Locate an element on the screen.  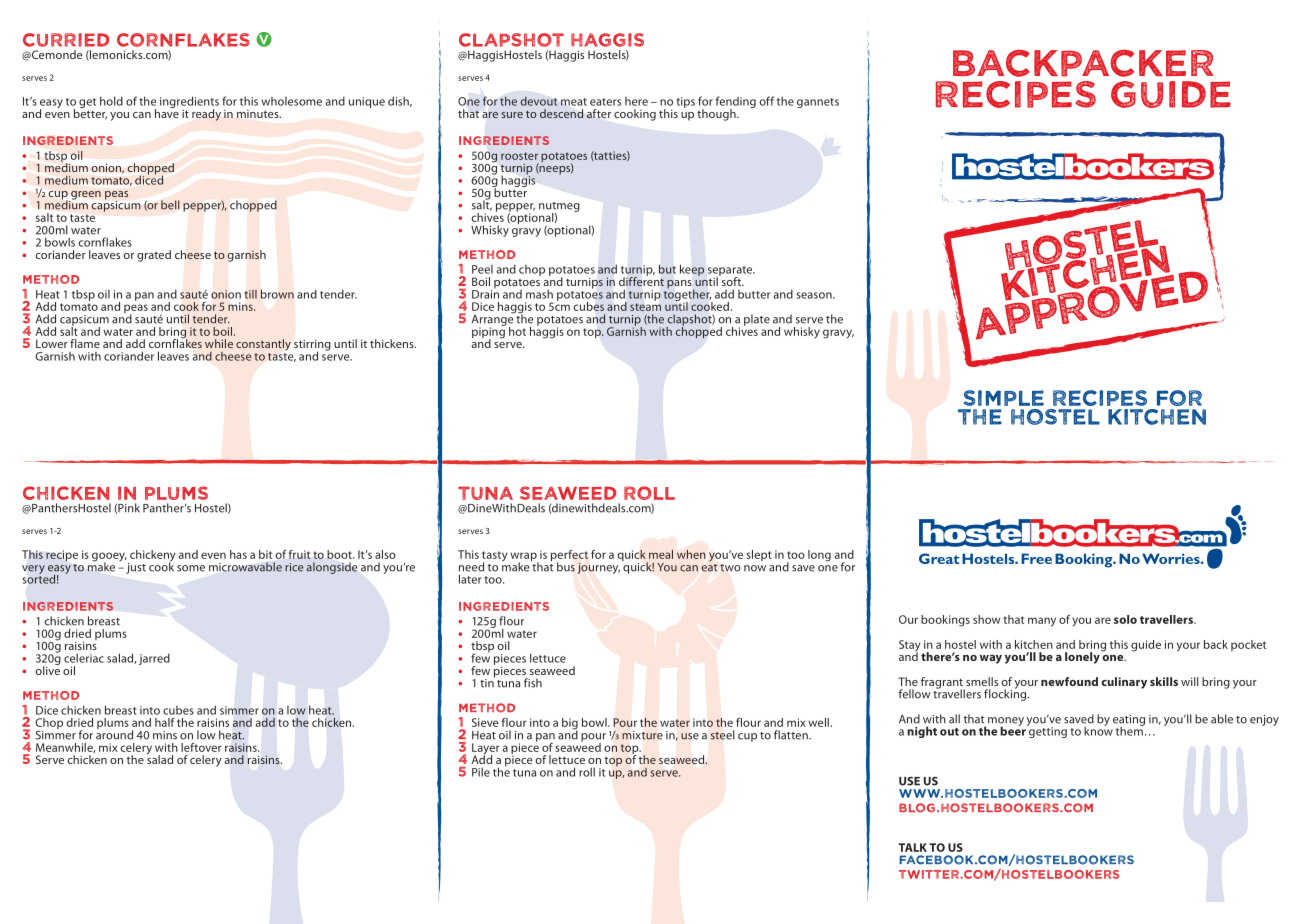
constantly is located at coordinates (263, 345).
